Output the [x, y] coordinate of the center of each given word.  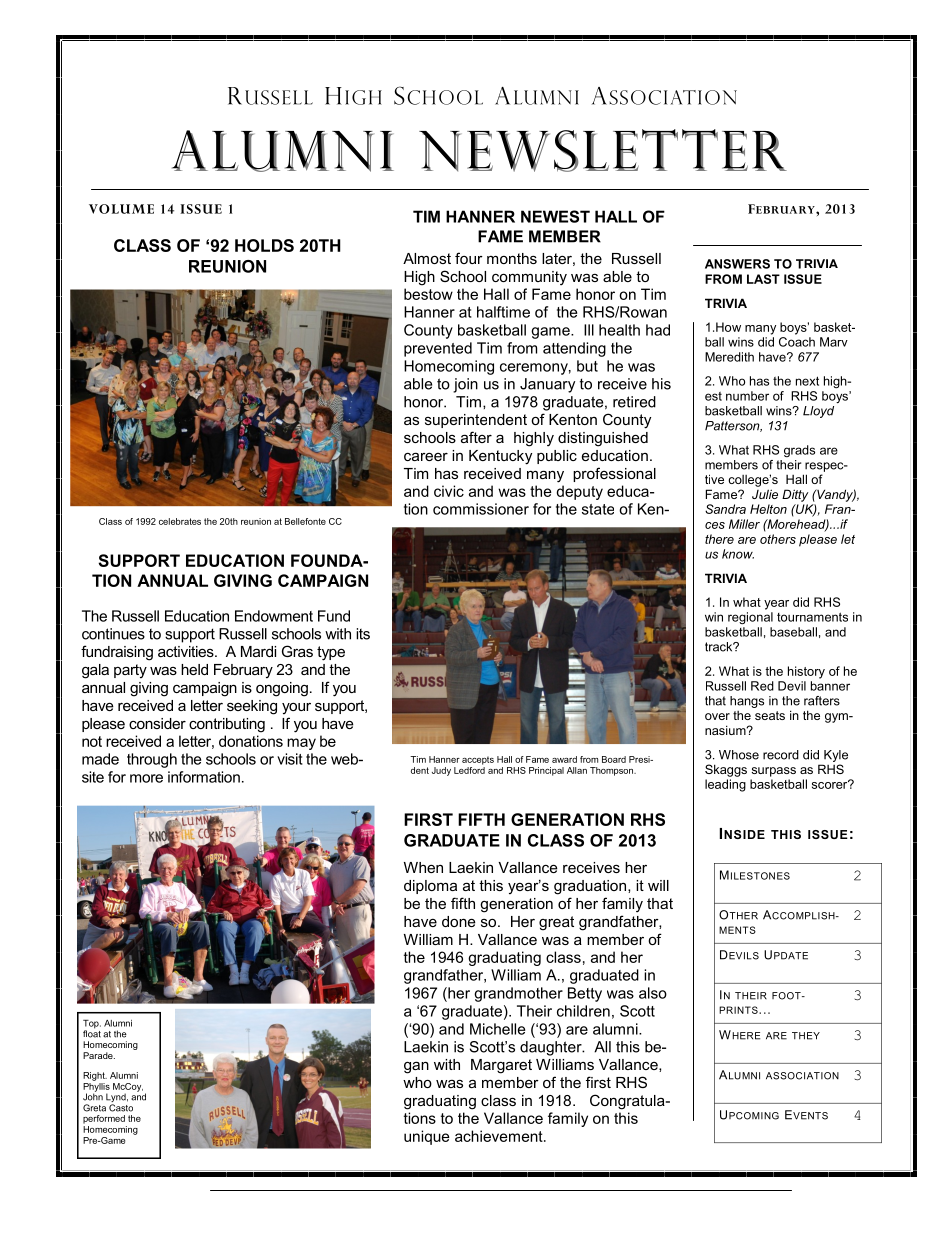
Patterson [733, 426]
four [469, 258]
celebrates [180, 521]
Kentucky [500, 457]
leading [725, 785]
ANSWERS [737, 264]
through [152, 760]
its [363, 634]
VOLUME [121, 209]
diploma [430, 887]
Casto [121, 1108]
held [194, 669]
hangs [747, 702]
